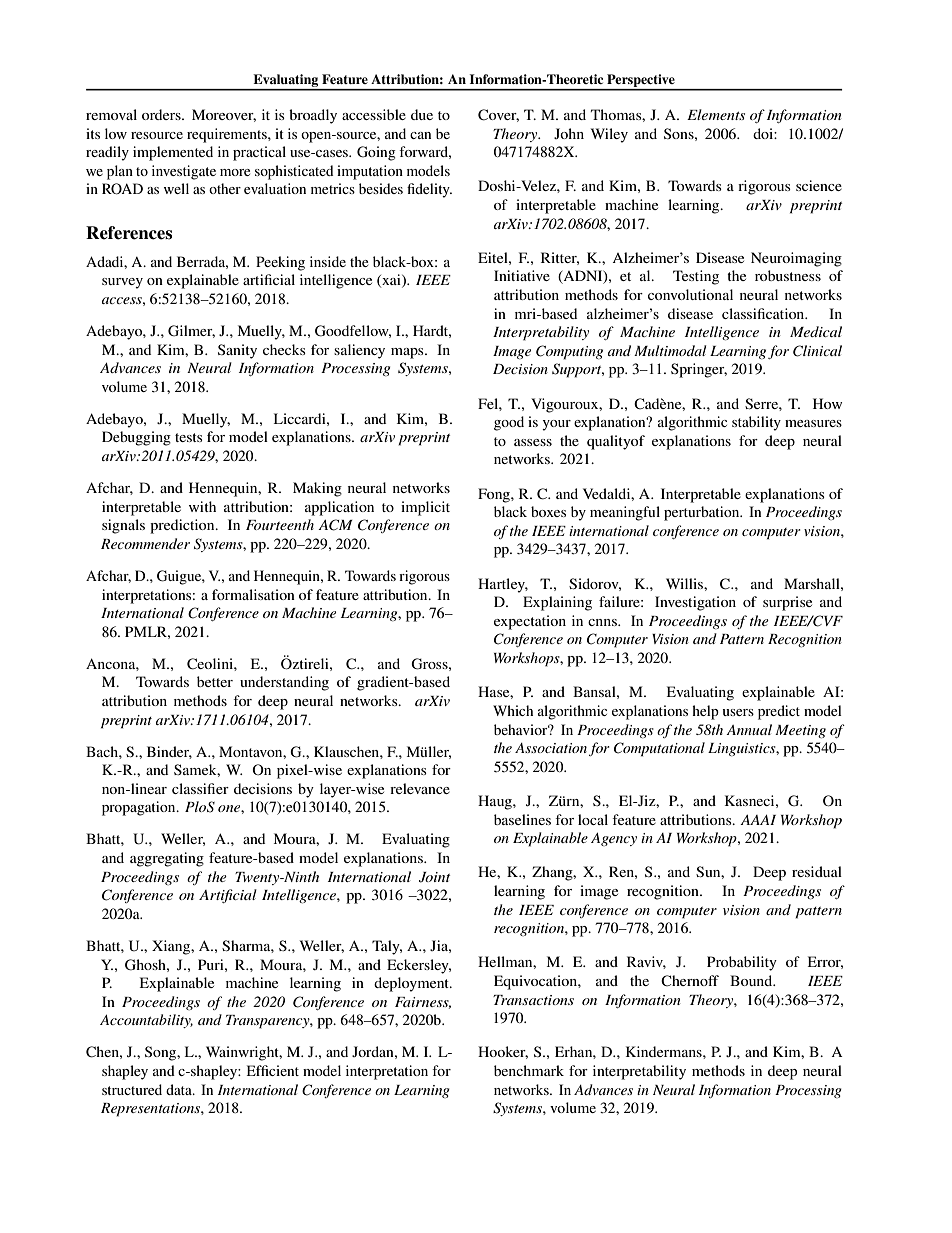  What do you see at coordinates (749, 729) in the screenshot?
I see `Annual` at bounding box center [749, 729].
